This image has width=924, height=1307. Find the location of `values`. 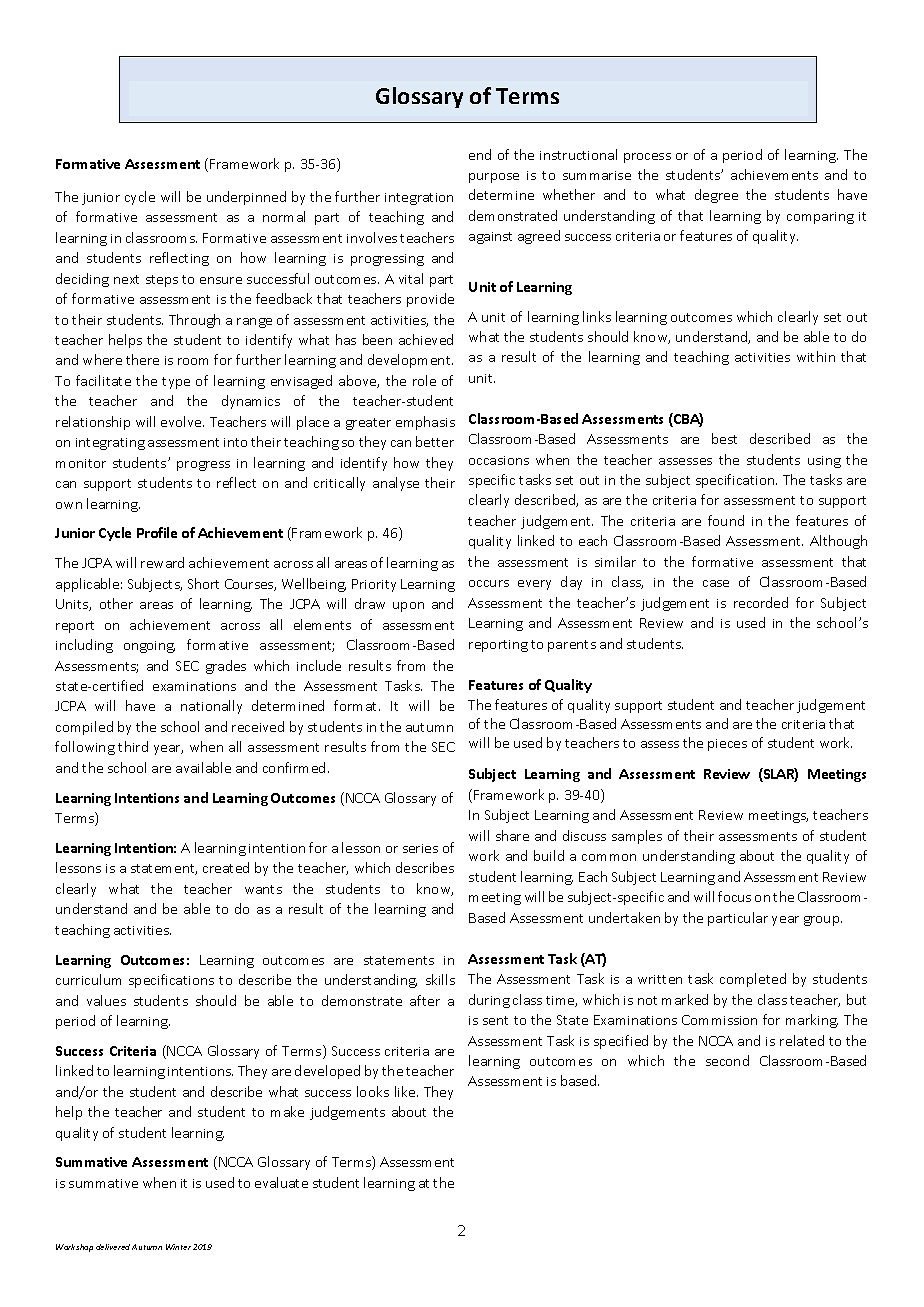

values is located at coordinates (106, 1000).
